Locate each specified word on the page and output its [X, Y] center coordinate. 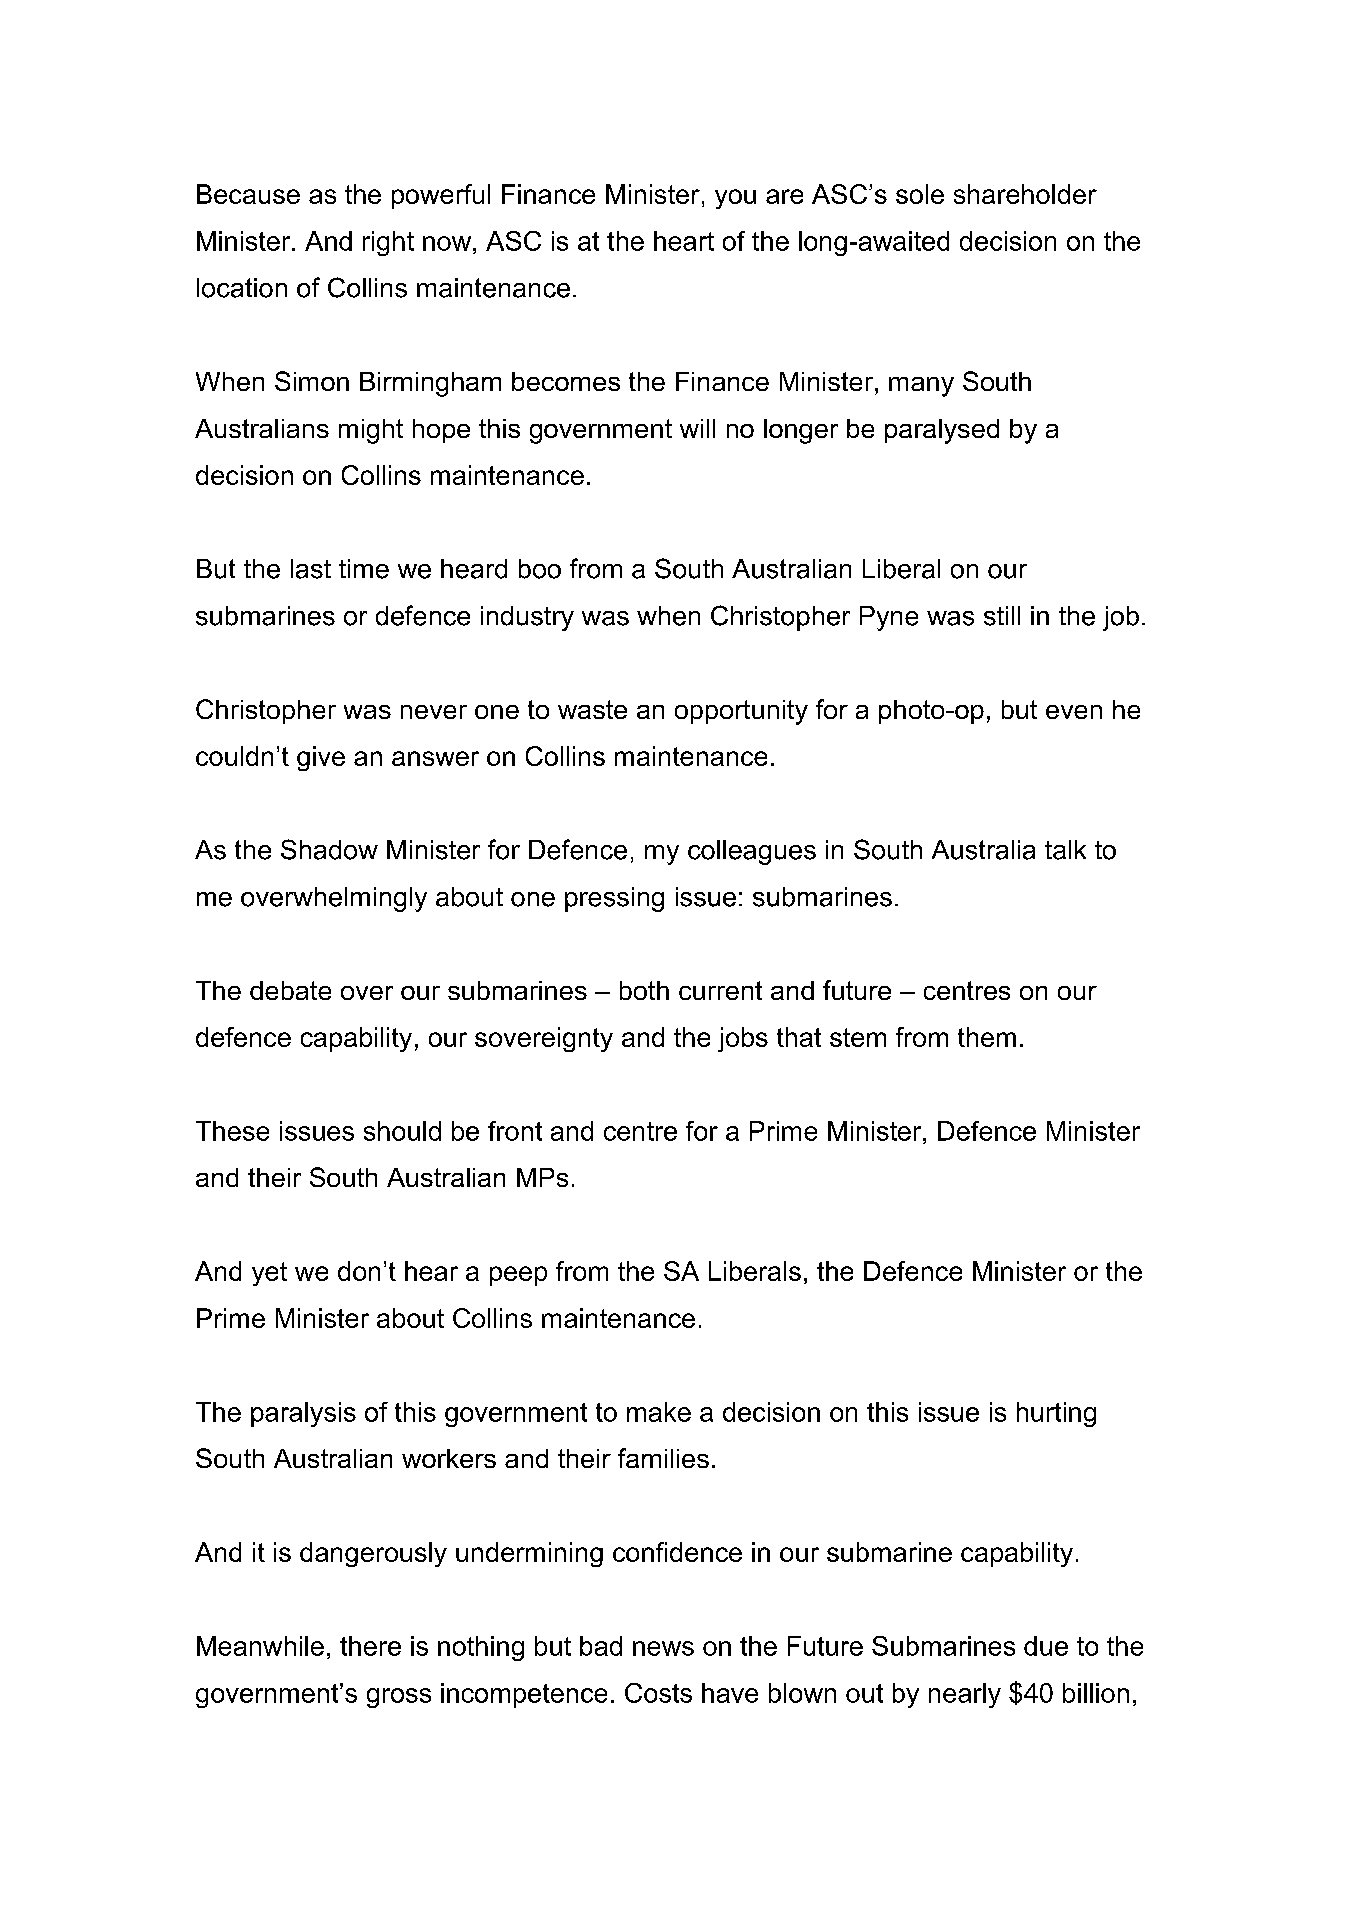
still [1002, 616]
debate [290, 990]
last [311, 569]
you [735, 199]
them [987, 1037]
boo [540, 569]
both [644, 990]
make [659, 1412]
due [1046, 1646]
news [663, 1648]
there [370, 1646]
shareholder [1025, 194]
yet [269, 1274]
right [388, 243]
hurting [1056, 1414]
